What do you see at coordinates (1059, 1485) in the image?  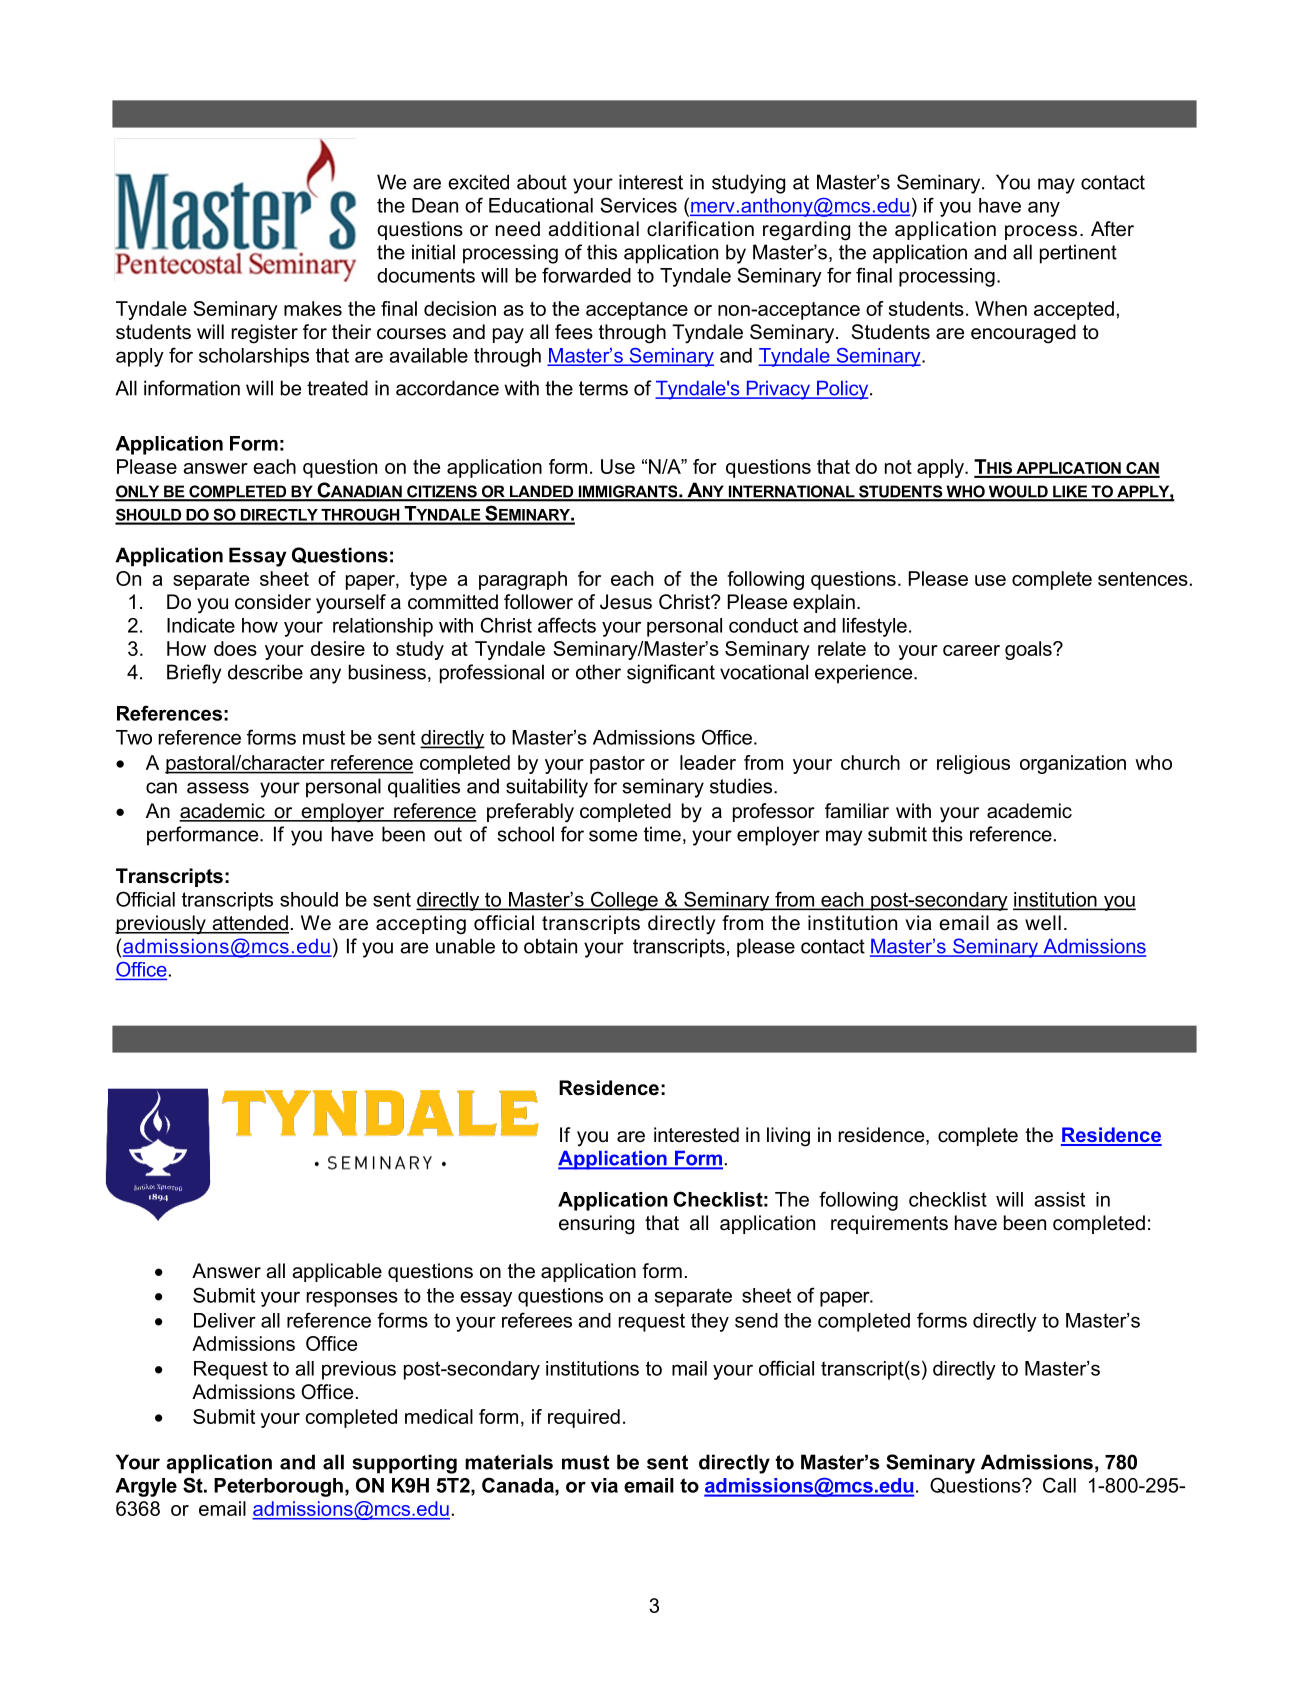 I see `Call` at bounding box center [1059, 1485].
